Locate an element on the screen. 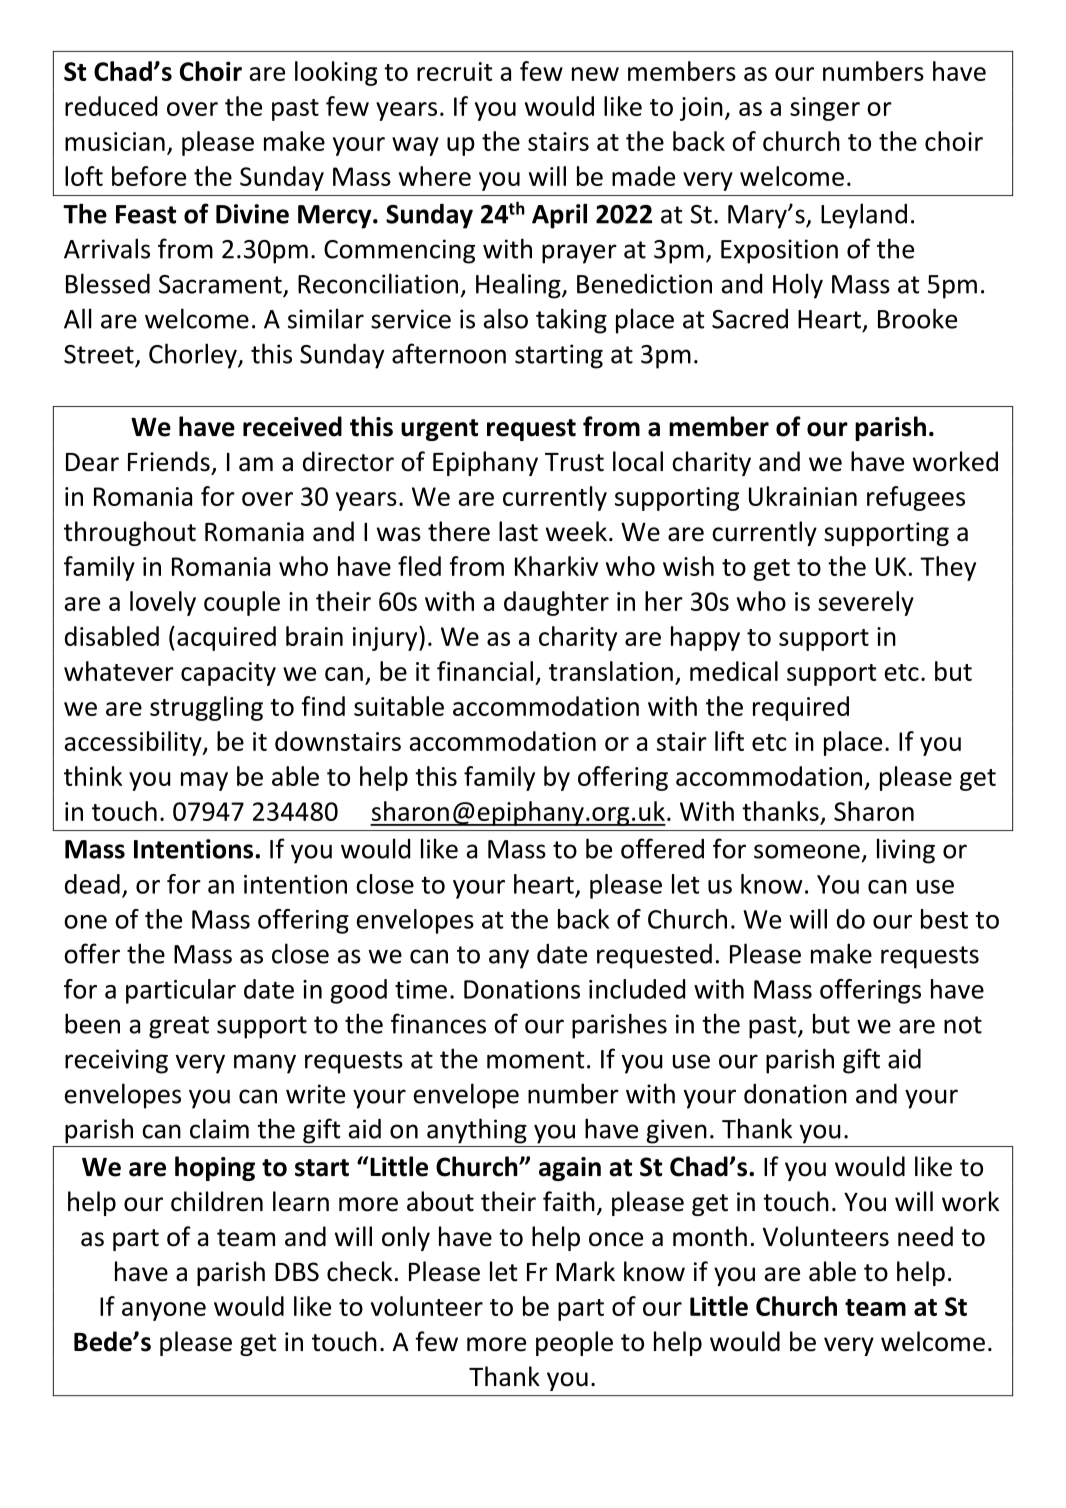 Image resolution: width=1066 pixels, height=1508 pixels. time is located at coordinates (421, 989).
